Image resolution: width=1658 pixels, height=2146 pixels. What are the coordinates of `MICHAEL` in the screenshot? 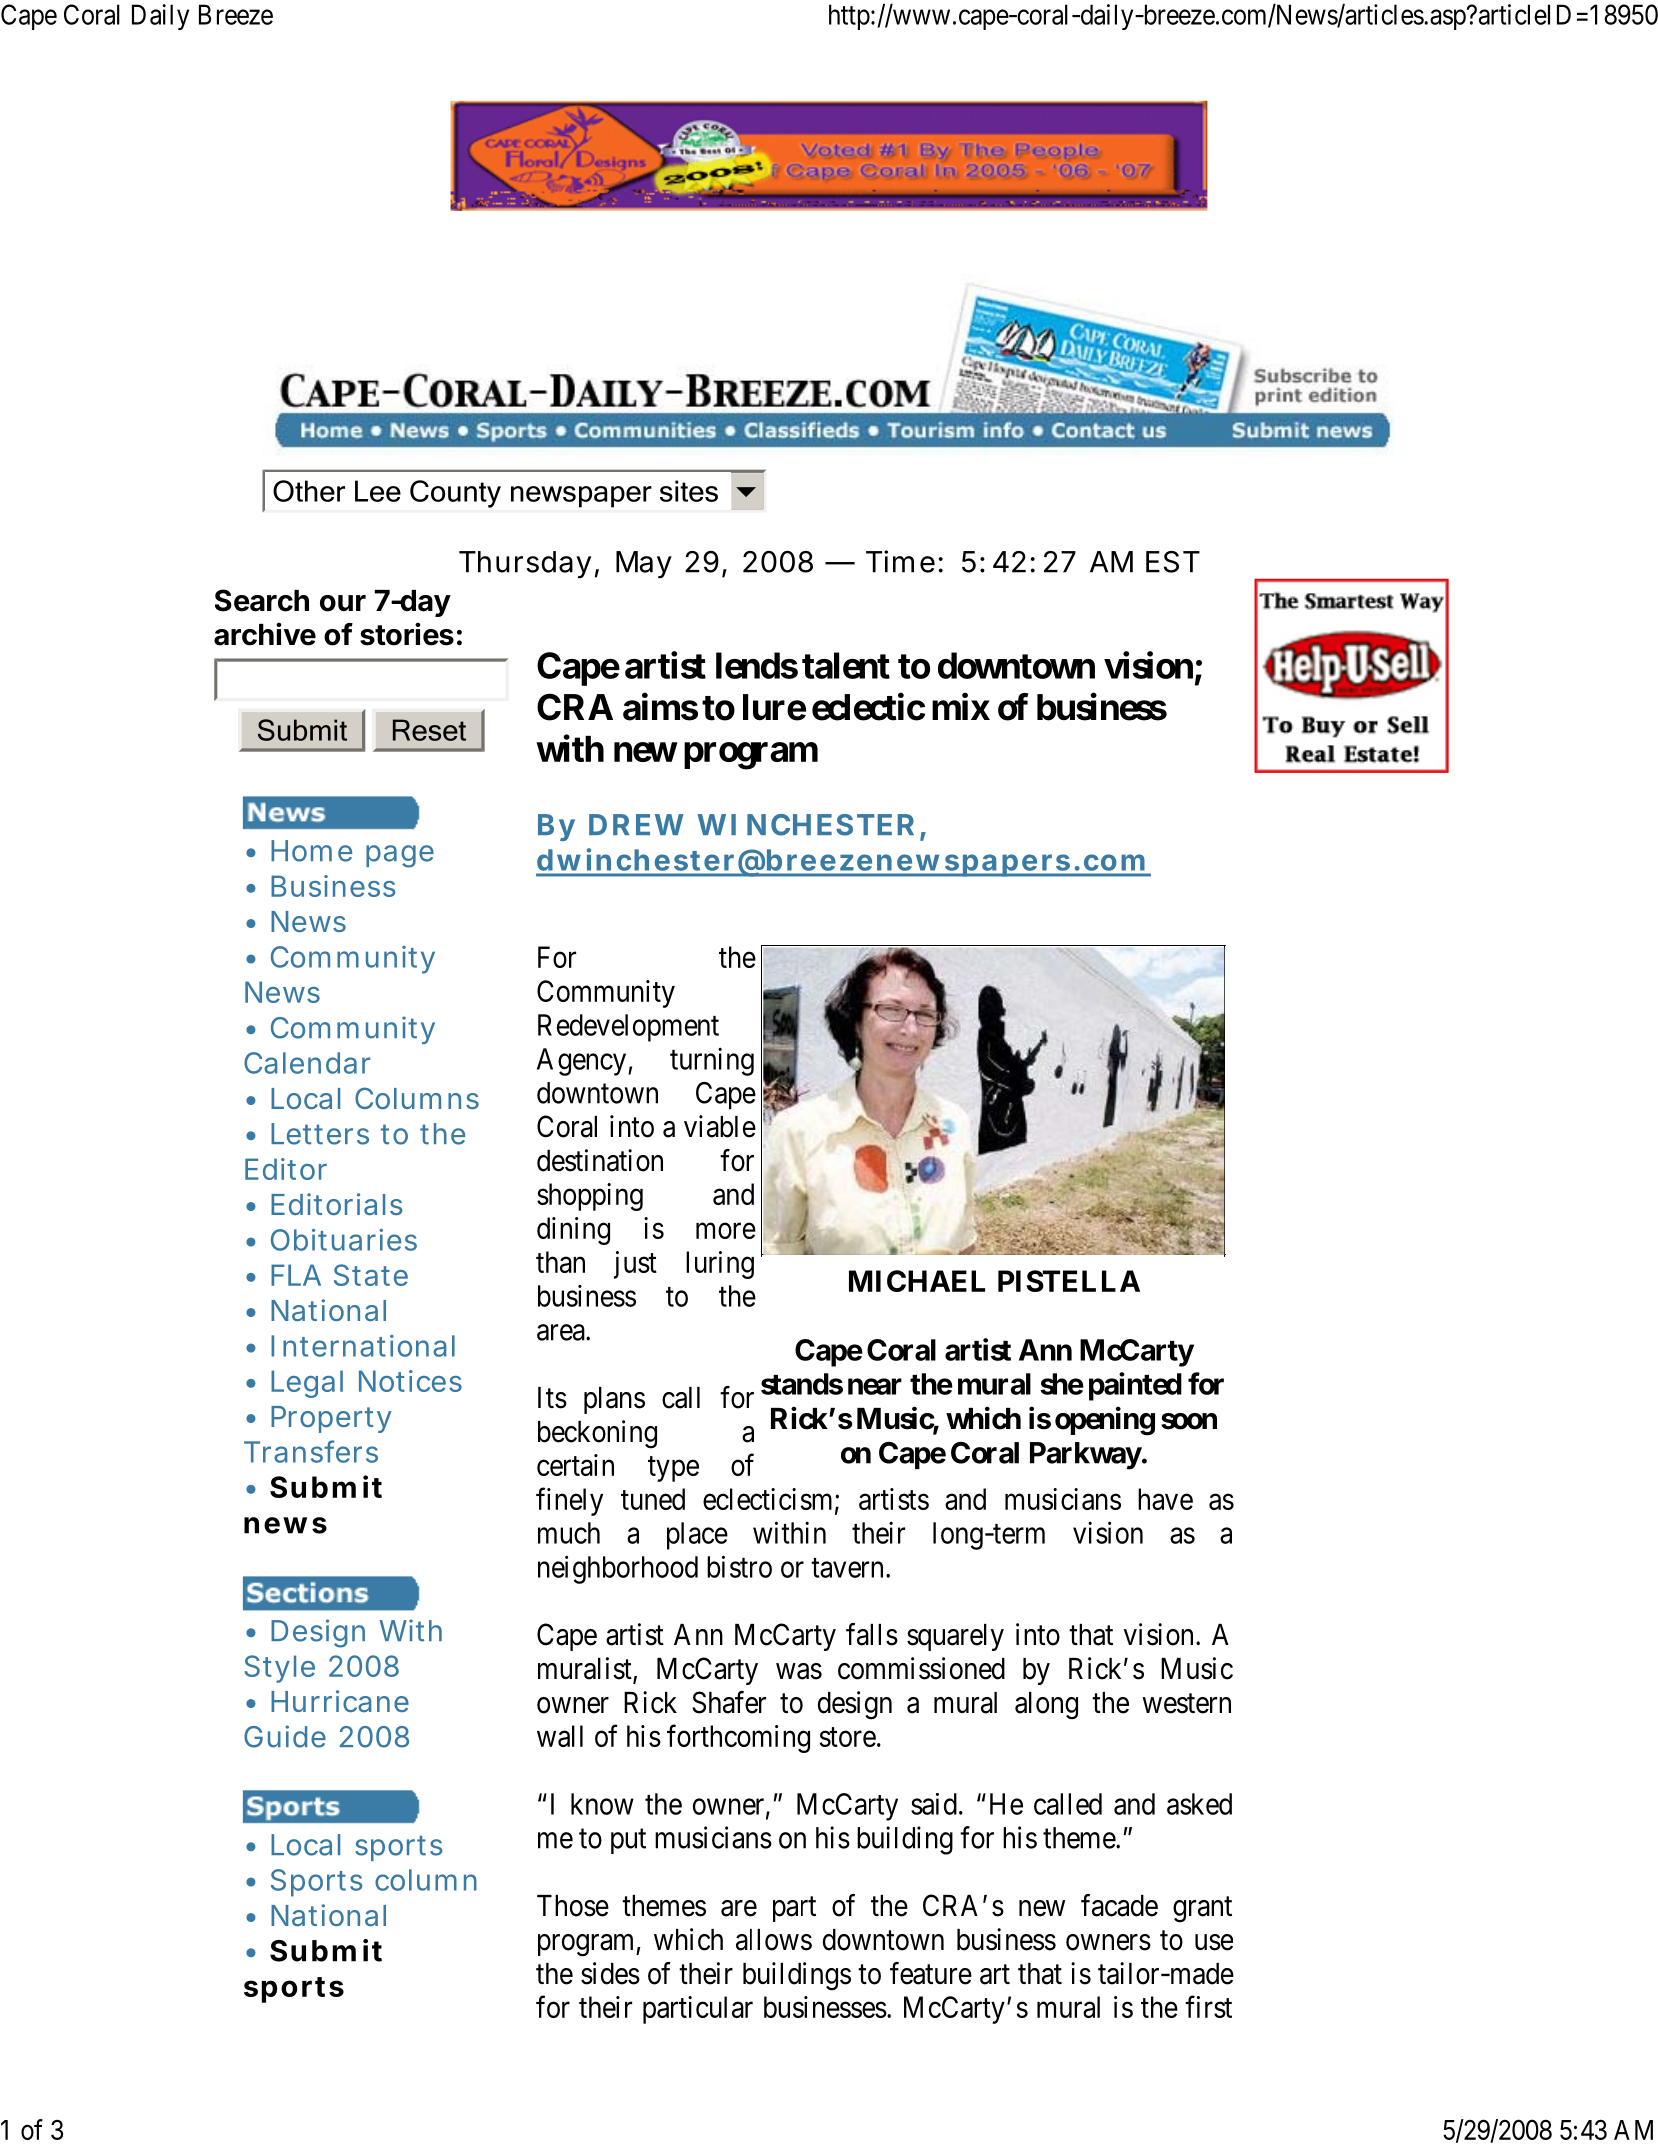 It's located at (917, 1281).
